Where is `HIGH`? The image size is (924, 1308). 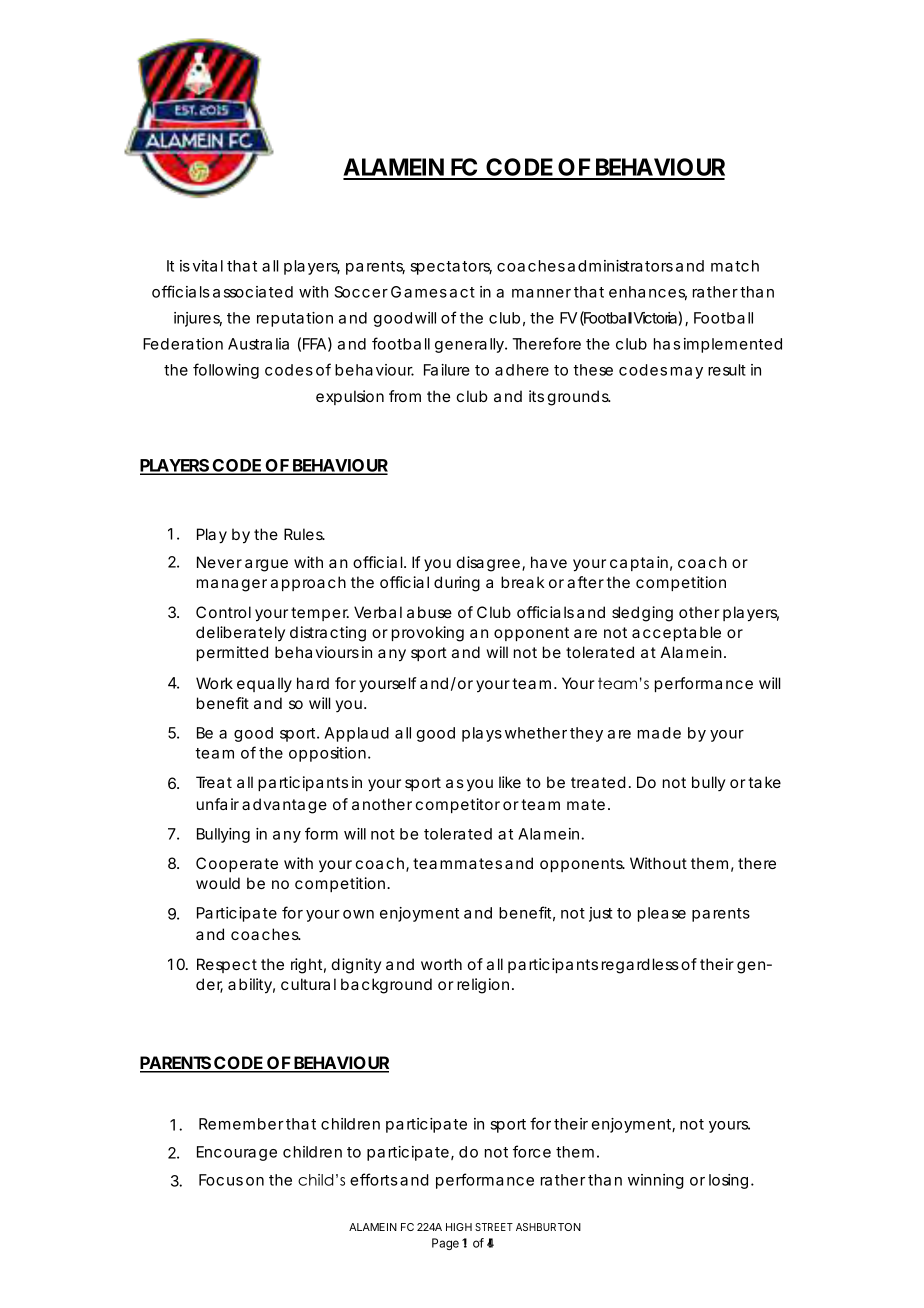
HIGH is located at coordinates (459, 1227).
